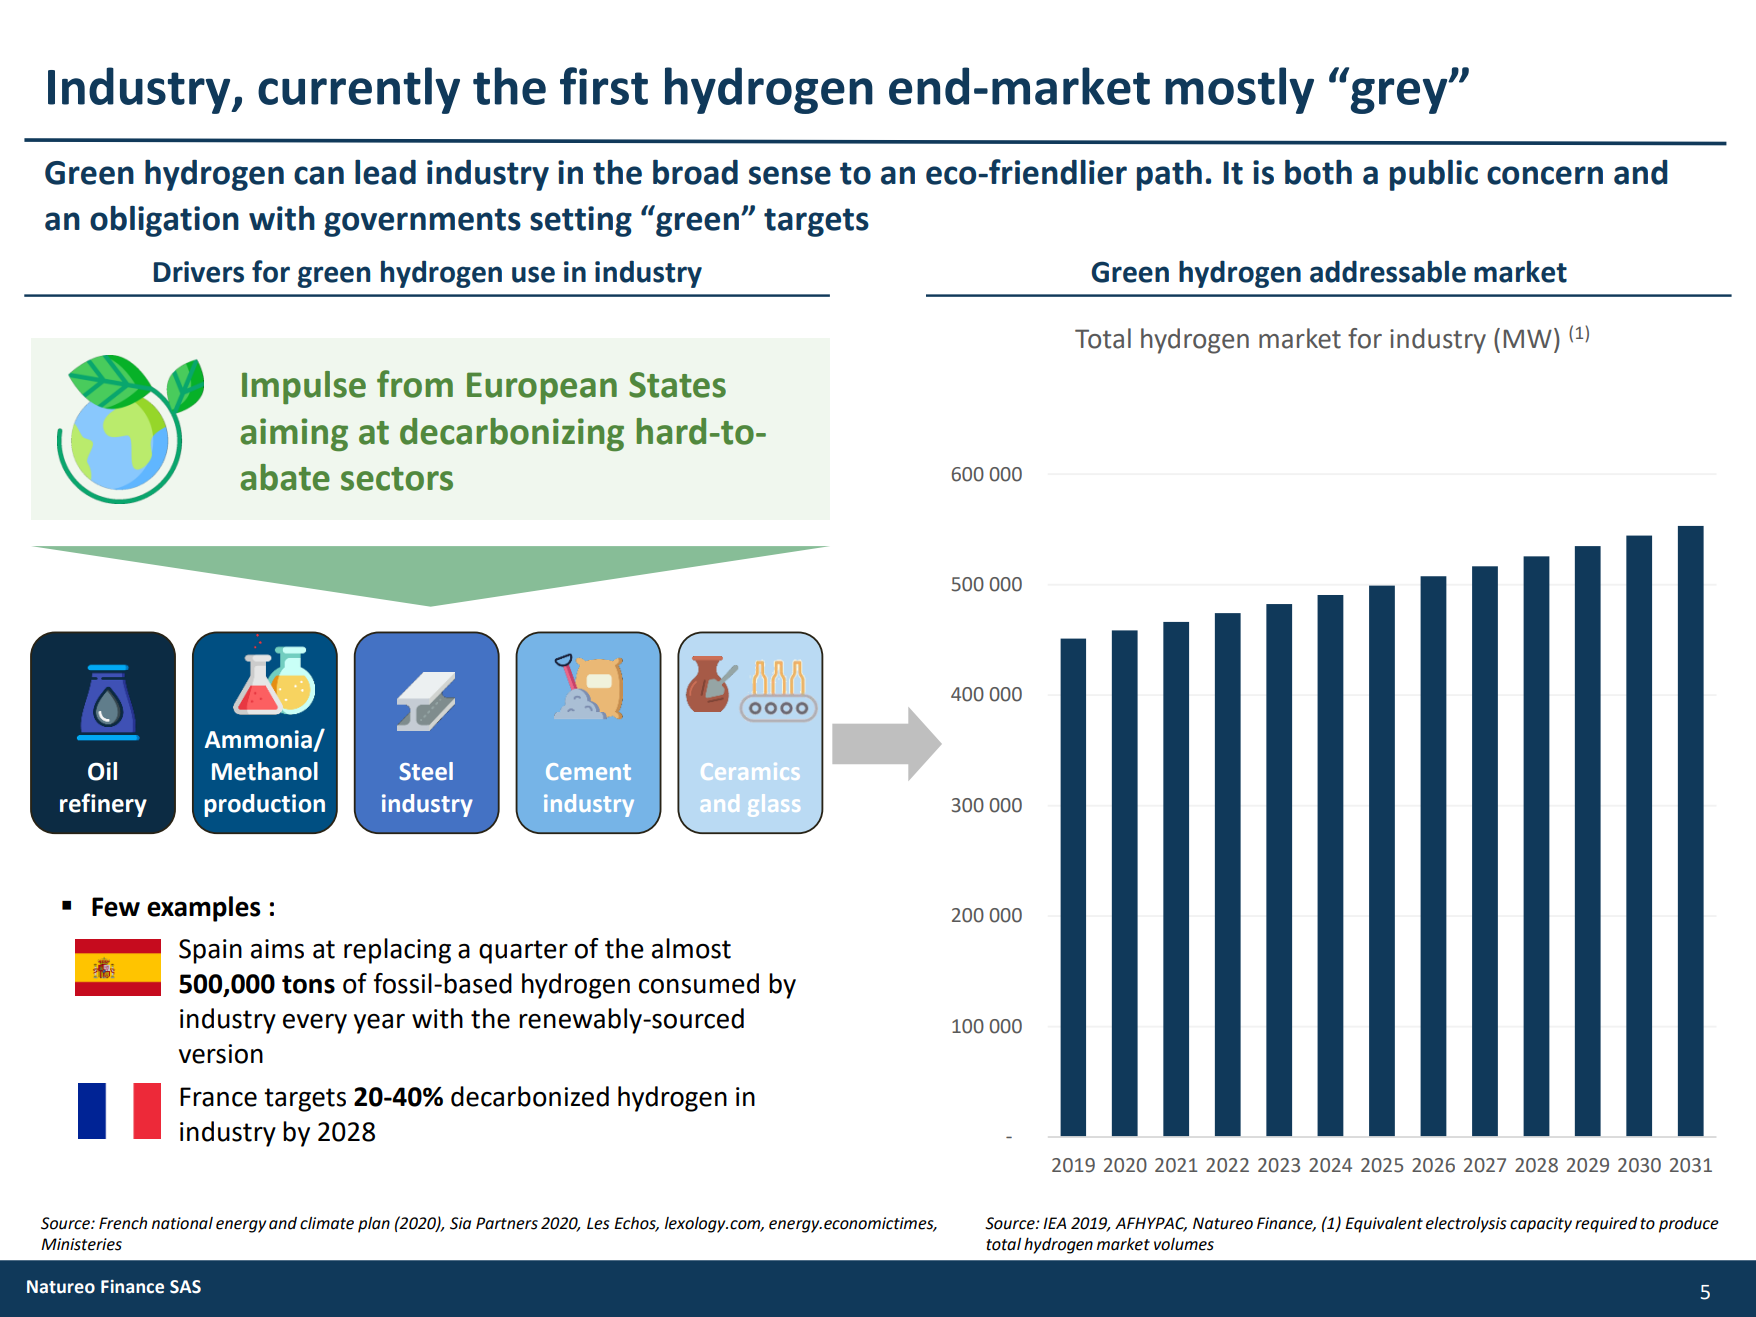 This screenshot has height=1317, width=1756. I want to click on States, so click(677, 385).
